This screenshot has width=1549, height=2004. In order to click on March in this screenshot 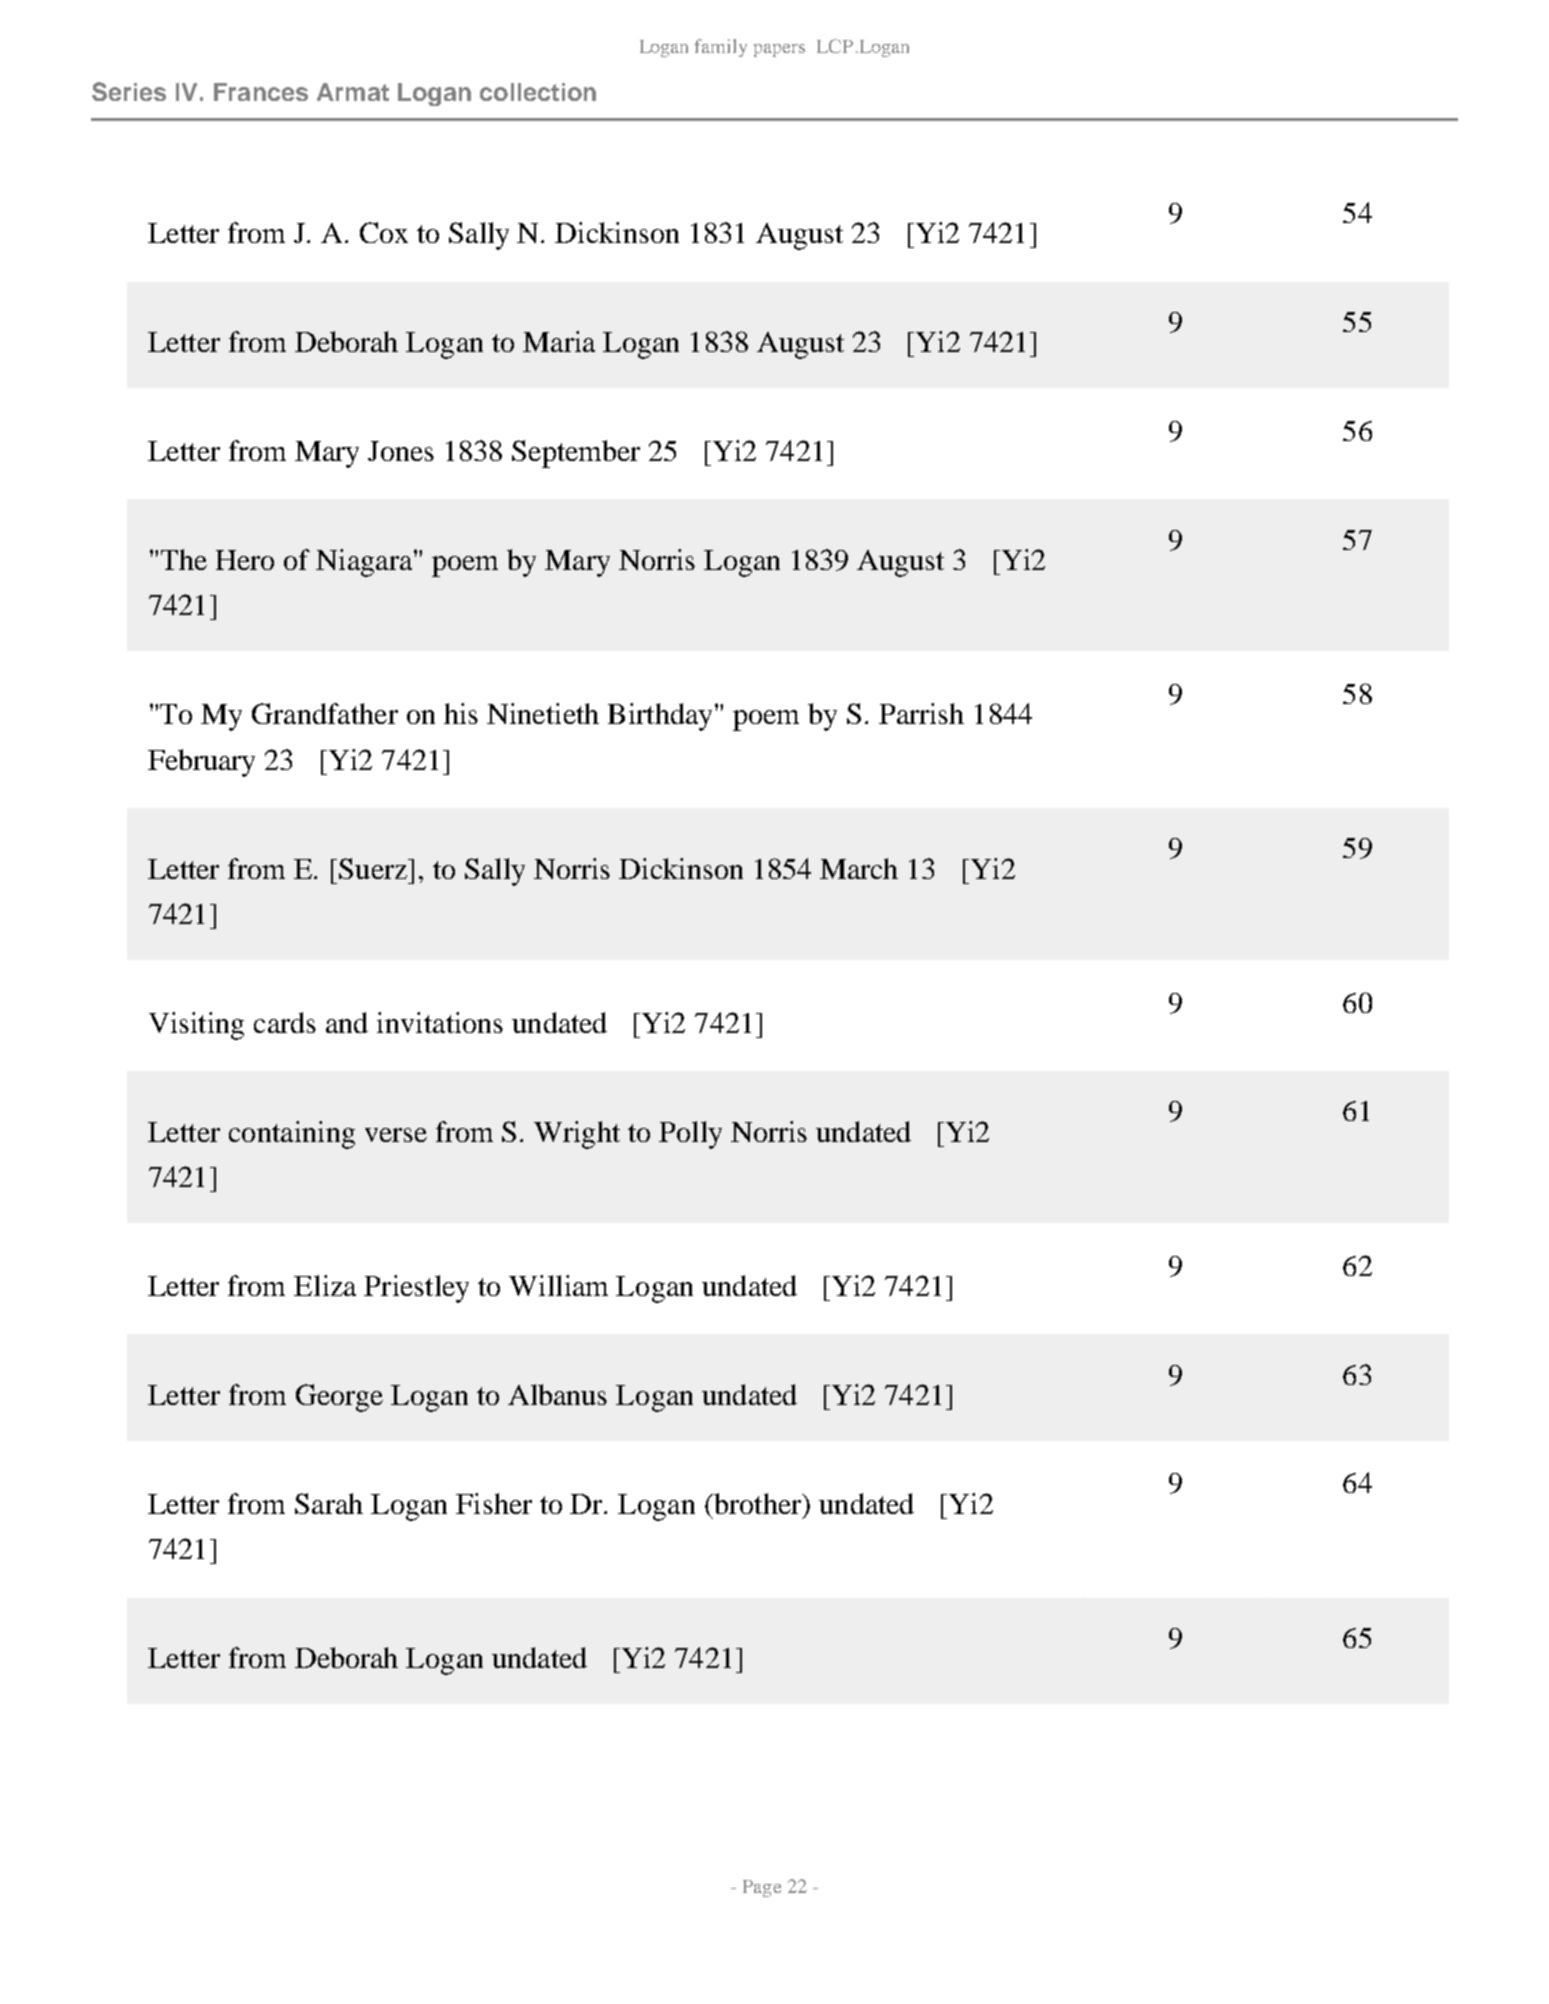, I will do `click(859, 868)`.
